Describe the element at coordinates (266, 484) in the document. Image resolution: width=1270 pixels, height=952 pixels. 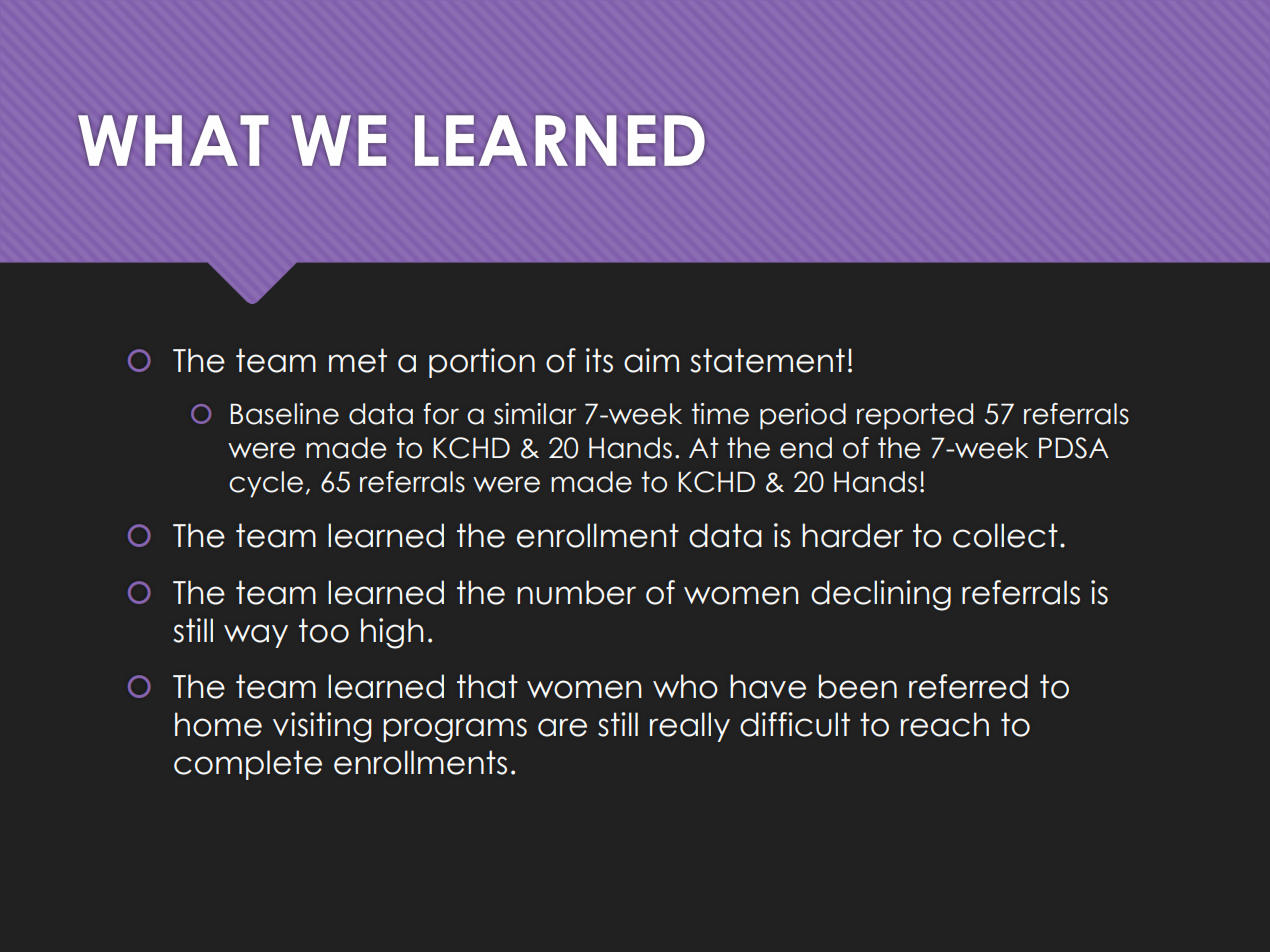
I see `cycle` at that location.
